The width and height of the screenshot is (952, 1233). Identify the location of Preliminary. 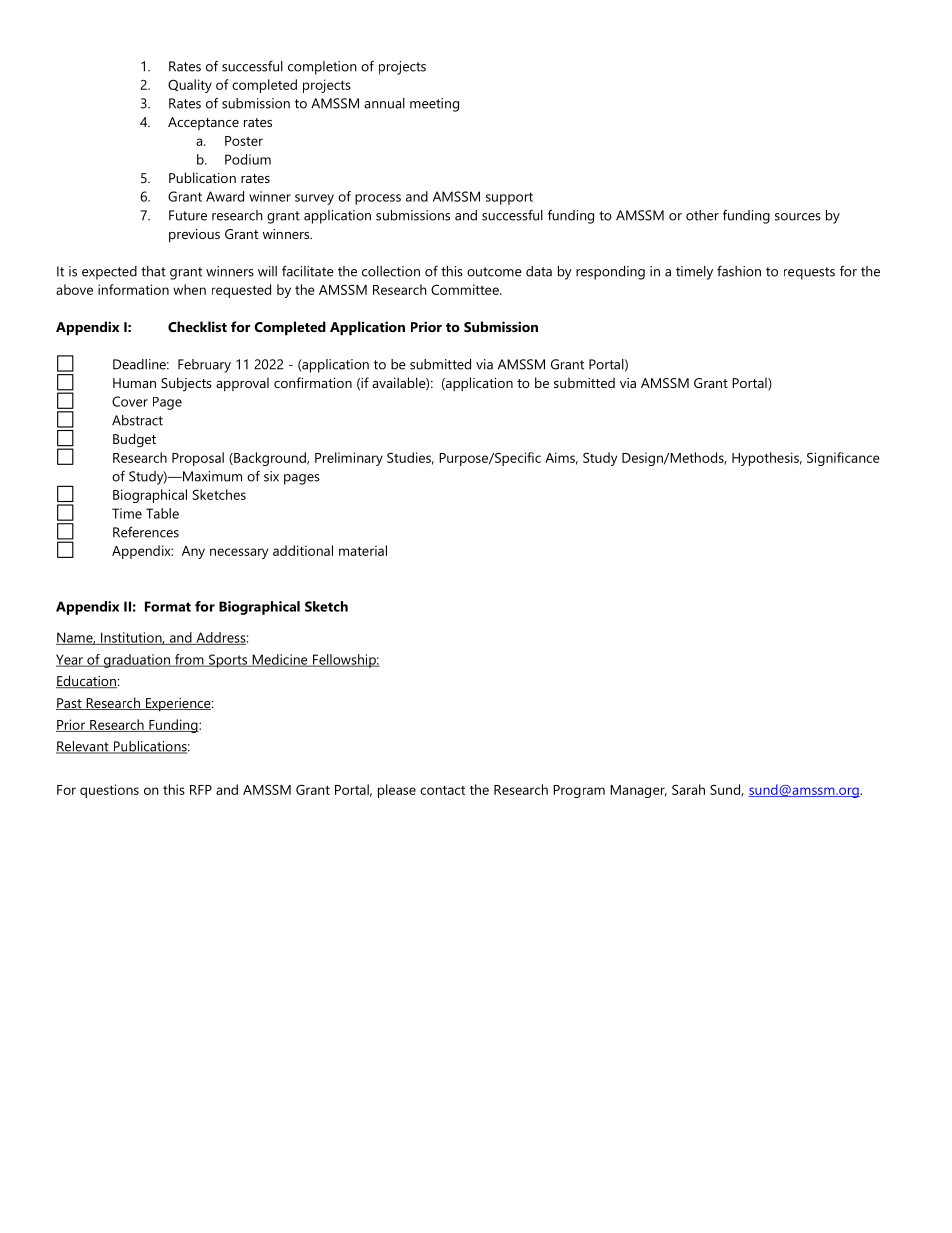
(349, 459).
